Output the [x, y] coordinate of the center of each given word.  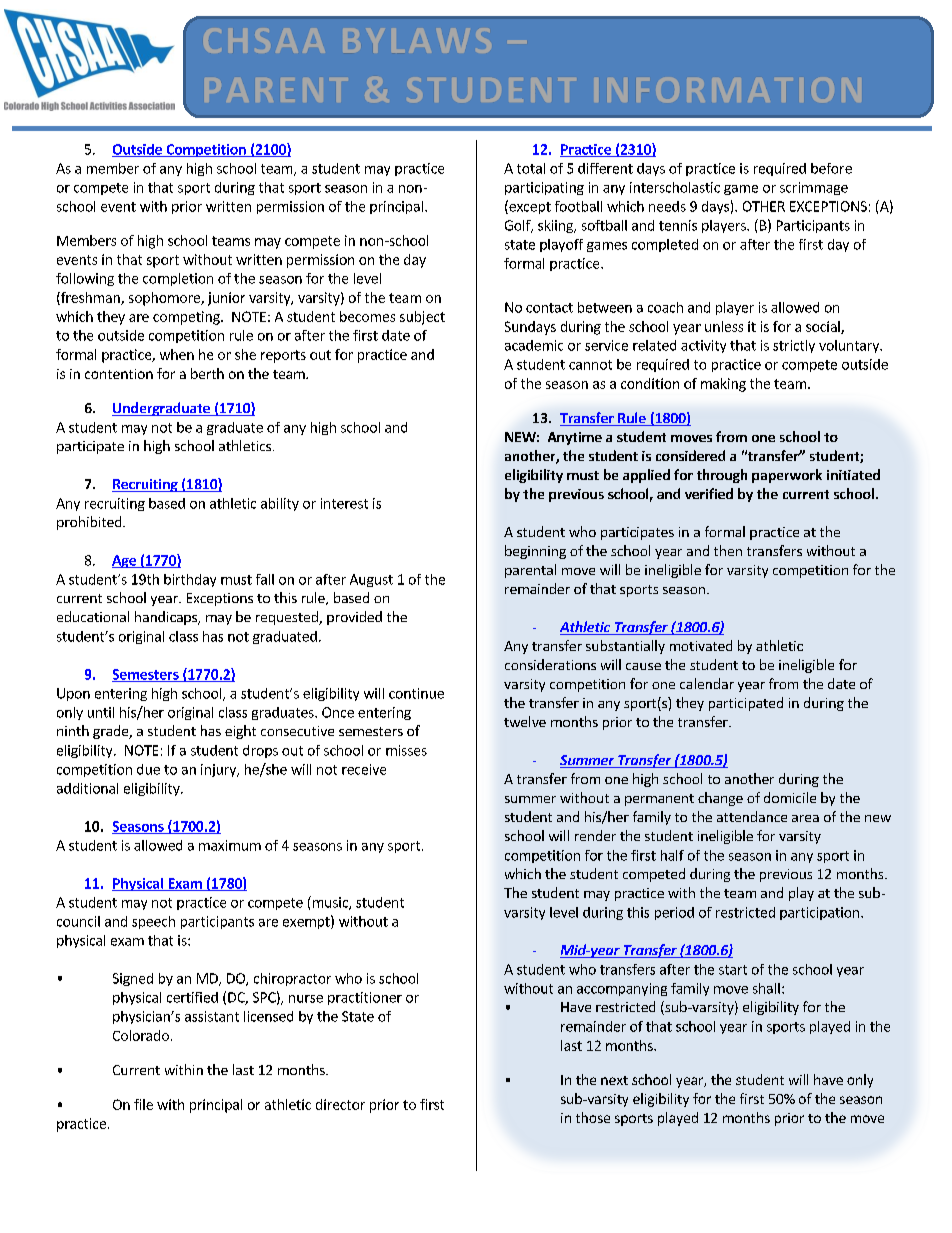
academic [534, 345]
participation [819, 913]
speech [153, 922]
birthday [190, 580]
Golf [519, 226]
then [728, 550]
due [148, 769]
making [723, 385]
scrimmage [814, 188]
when [177, 354]
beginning [535, 552]
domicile [790, 797]
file [143, 1104]
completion [178, 279]
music [330, 903]
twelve [525, 721]
